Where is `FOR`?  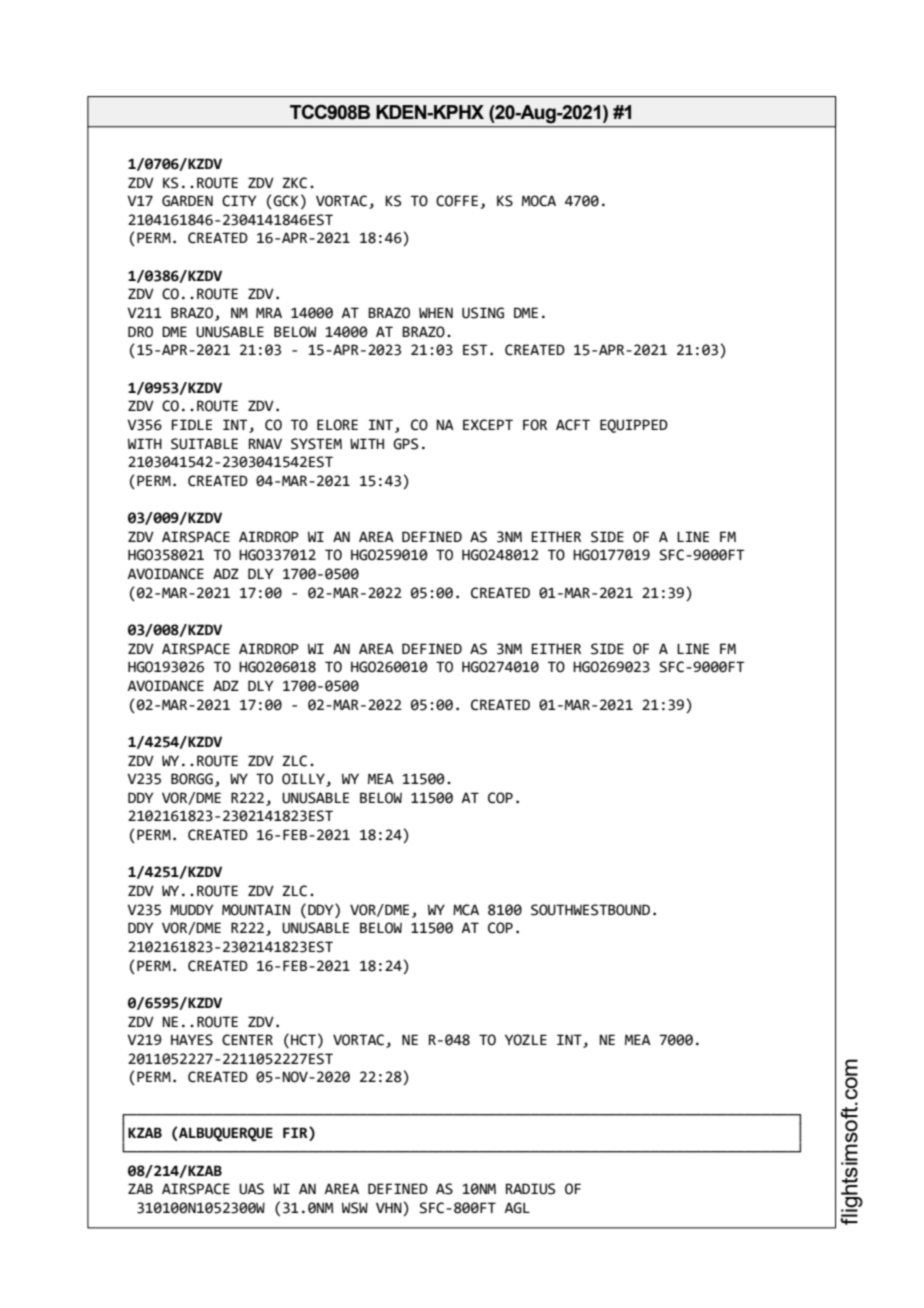
FOR is located at coordinates (535, 425).
